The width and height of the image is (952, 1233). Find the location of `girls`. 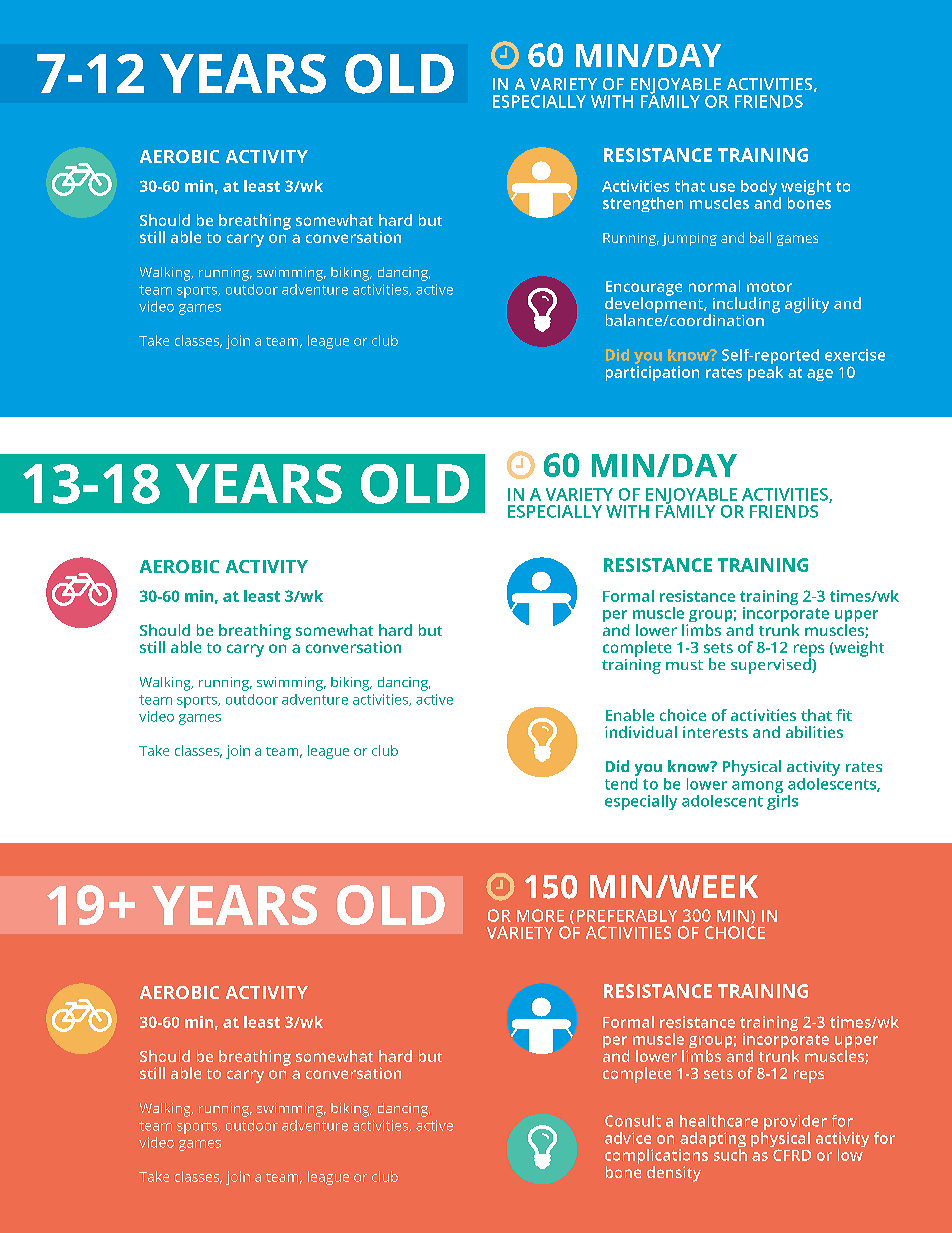

girls is located at coordinates (782, 801).
